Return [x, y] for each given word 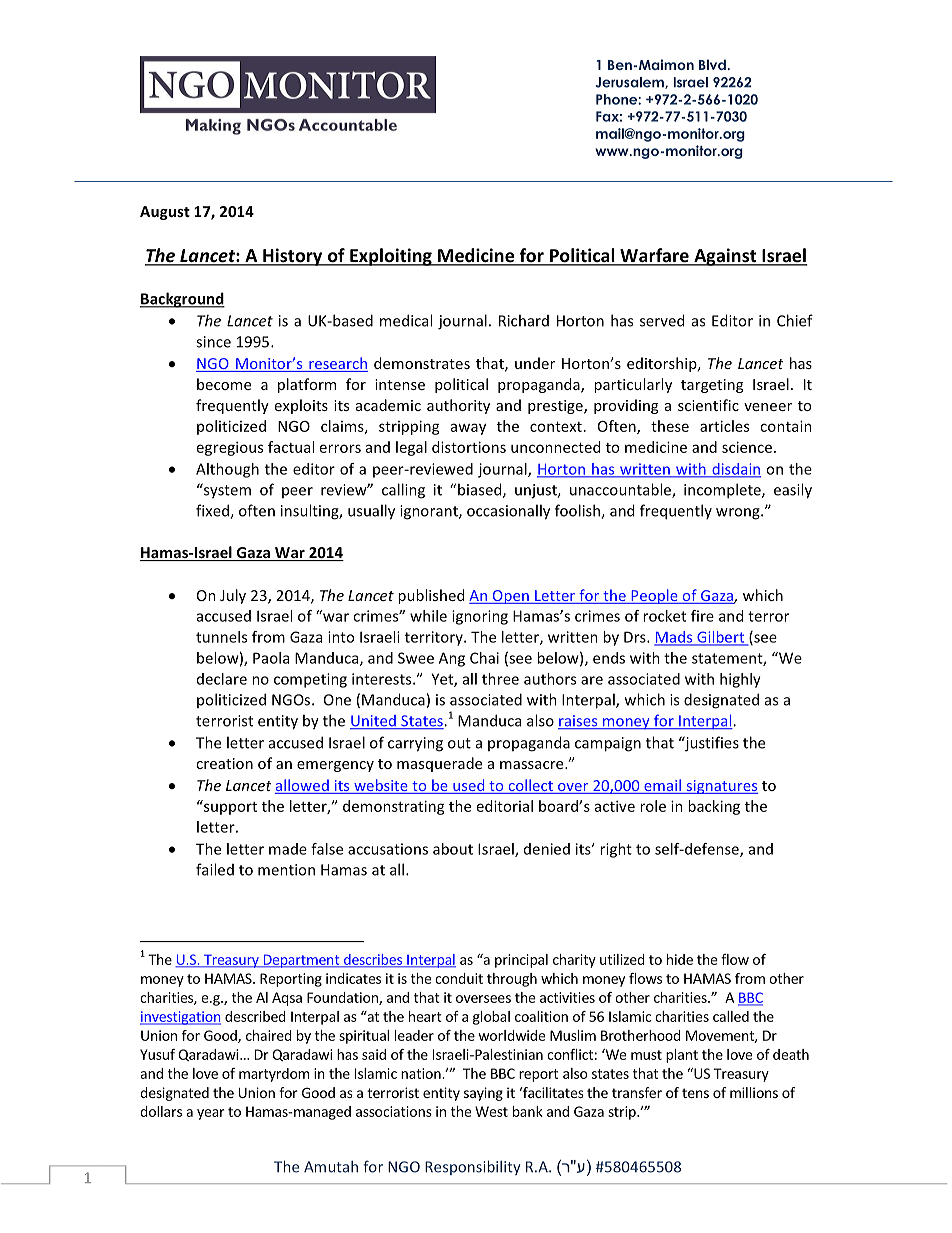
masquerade [439, 764]
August [165, 213]
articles [724, 426]
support [229, 807]
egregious [230, 448]
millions [754, 1092]
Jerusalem [631, 83]
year [210, 1114]
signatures [721, 787]
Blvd [712, 64]
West [491, 1111]
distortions [469, 447]
